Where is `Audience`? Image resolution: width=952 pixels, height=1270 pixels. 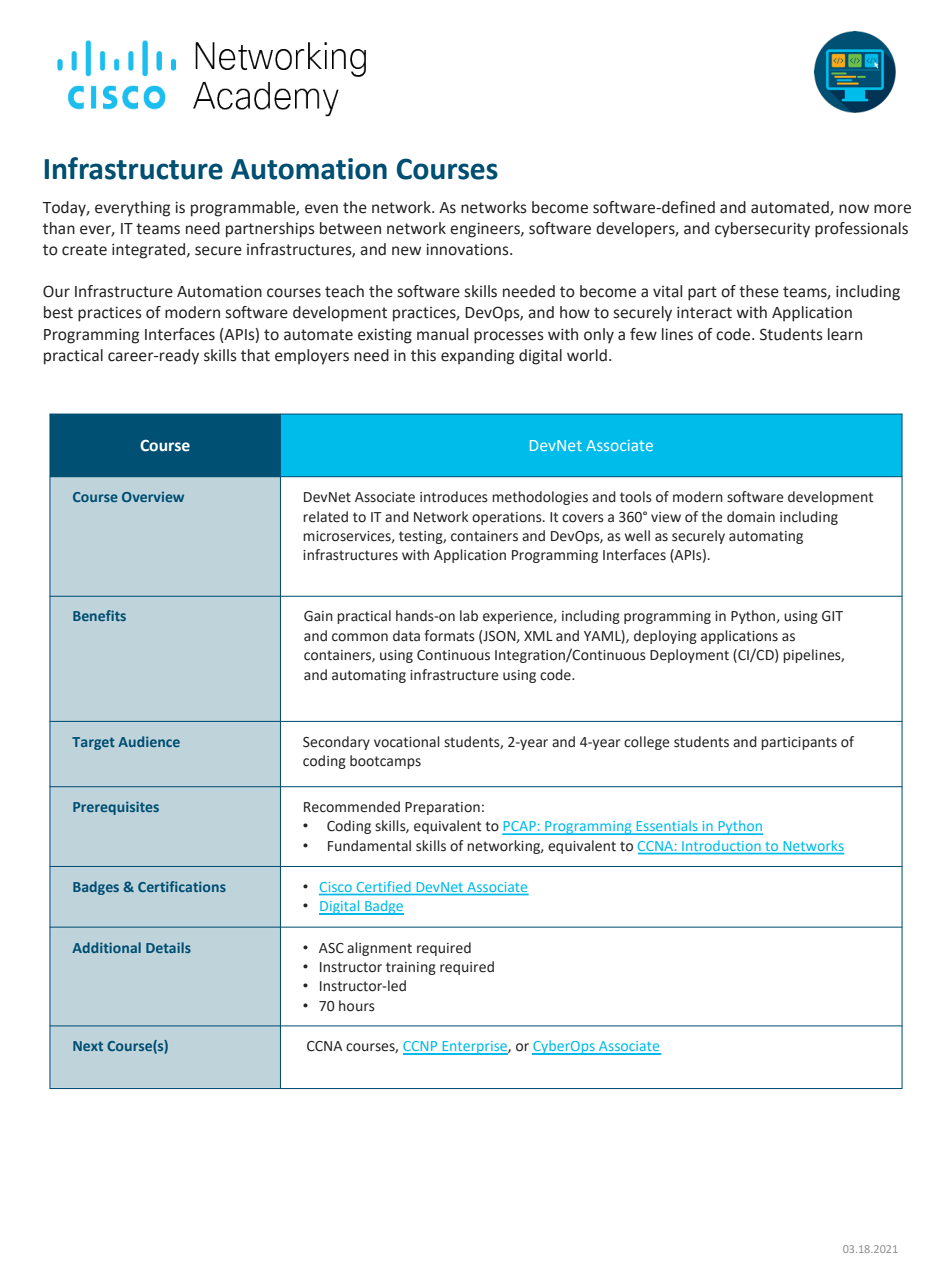
Audience is located at coordinates (149, 741).
